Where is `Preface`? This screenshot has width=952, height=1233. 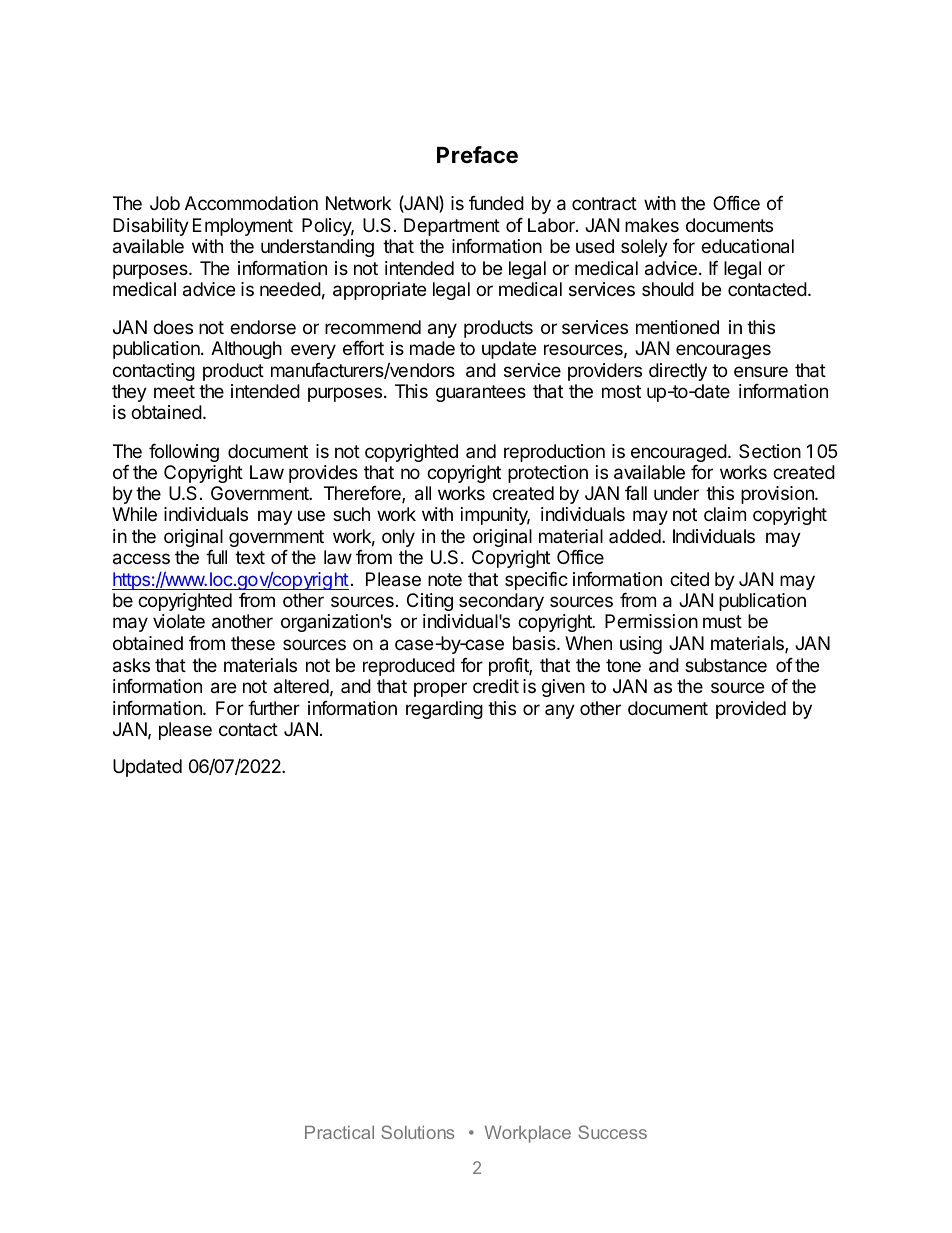 Preface is located at coordinates (477, 155).
